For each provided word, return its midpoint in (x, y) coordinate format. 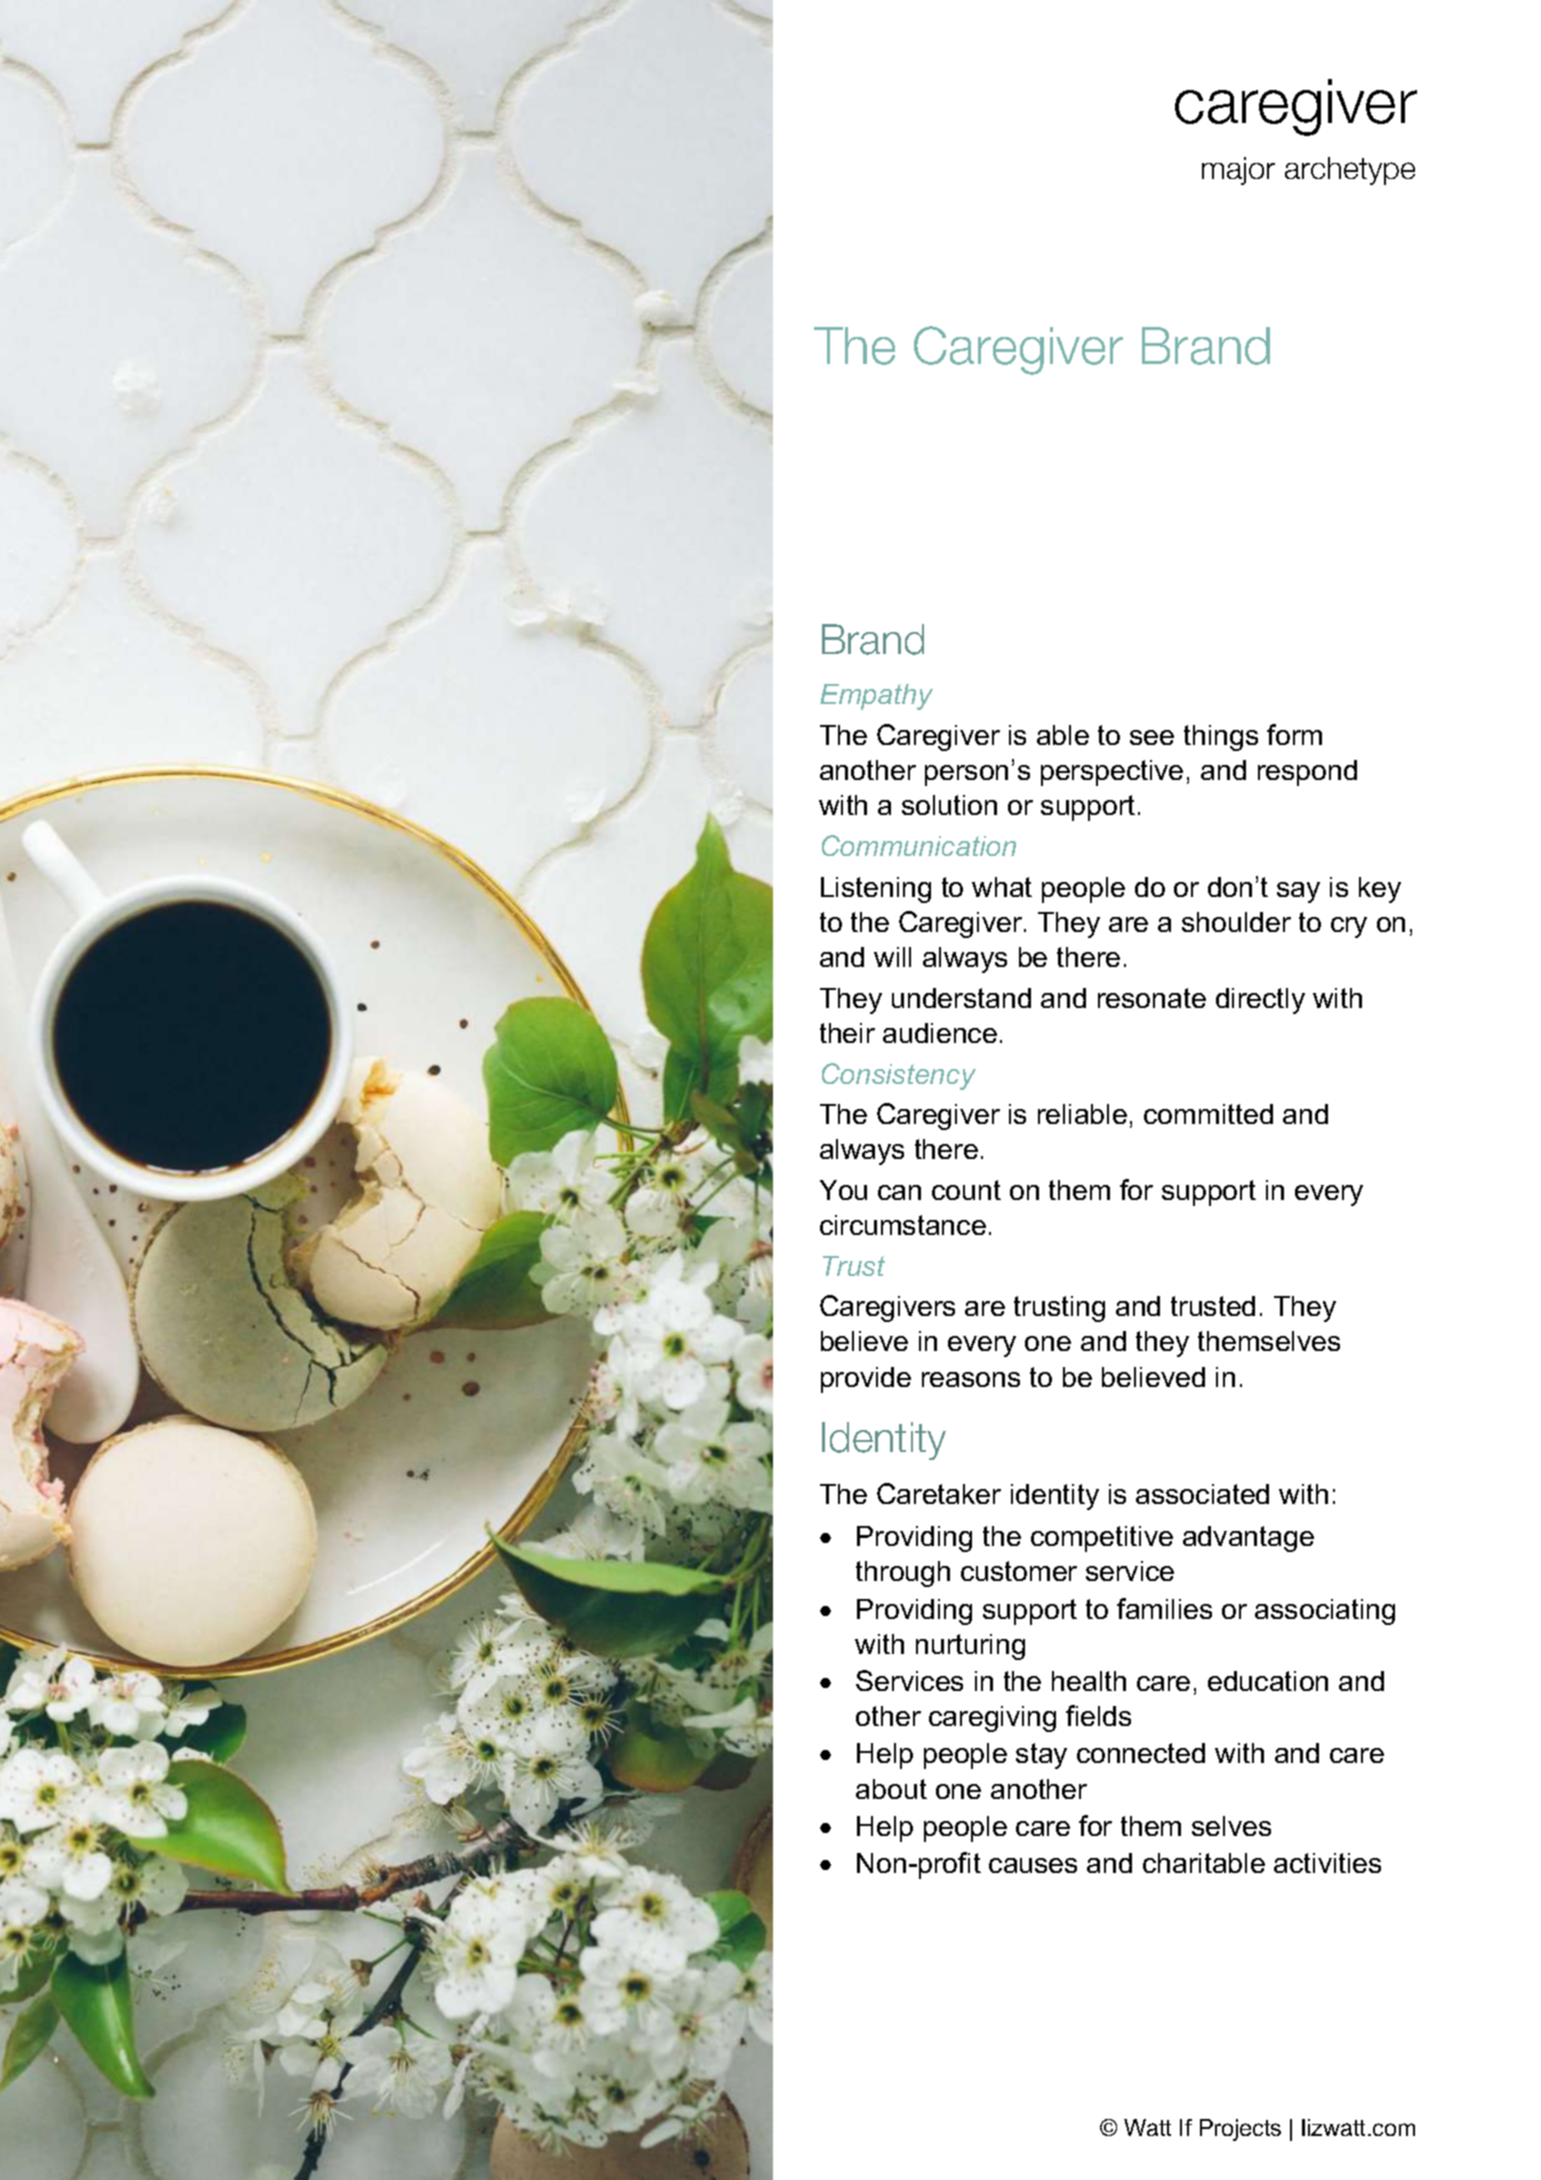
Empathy (876, 697)
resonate (1152, 998)
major (1238, 171)
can (899, 1192)
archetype (1350, 171)
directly (1260, 1001)
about (891, 1789)
